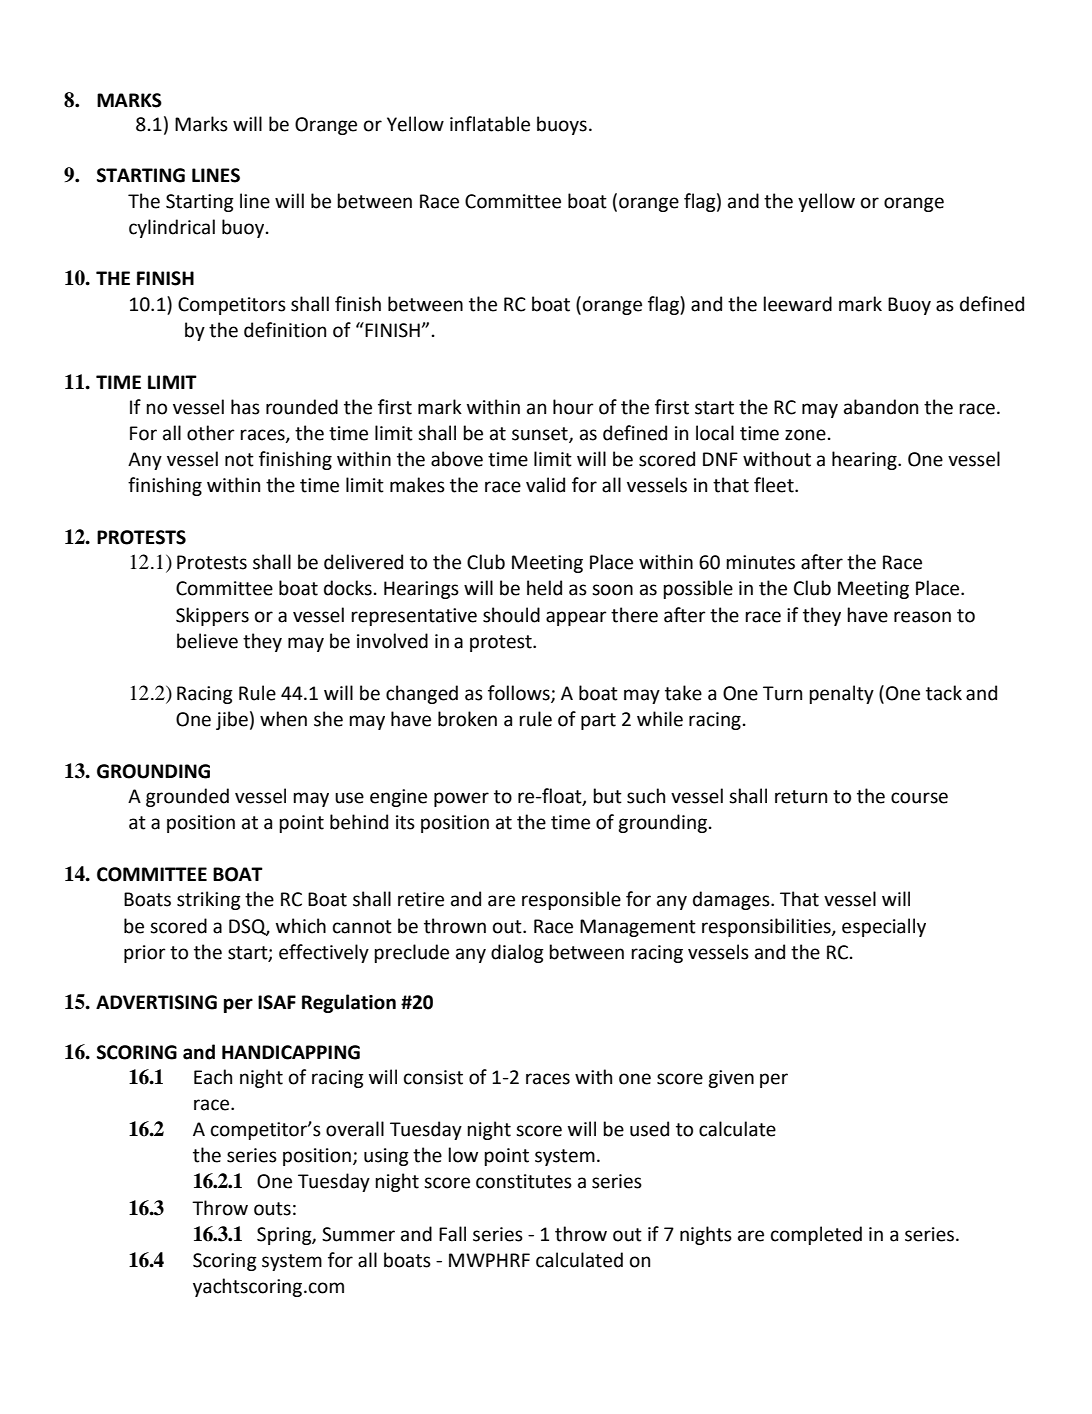  I want to click on follows, so click(520, 693).
